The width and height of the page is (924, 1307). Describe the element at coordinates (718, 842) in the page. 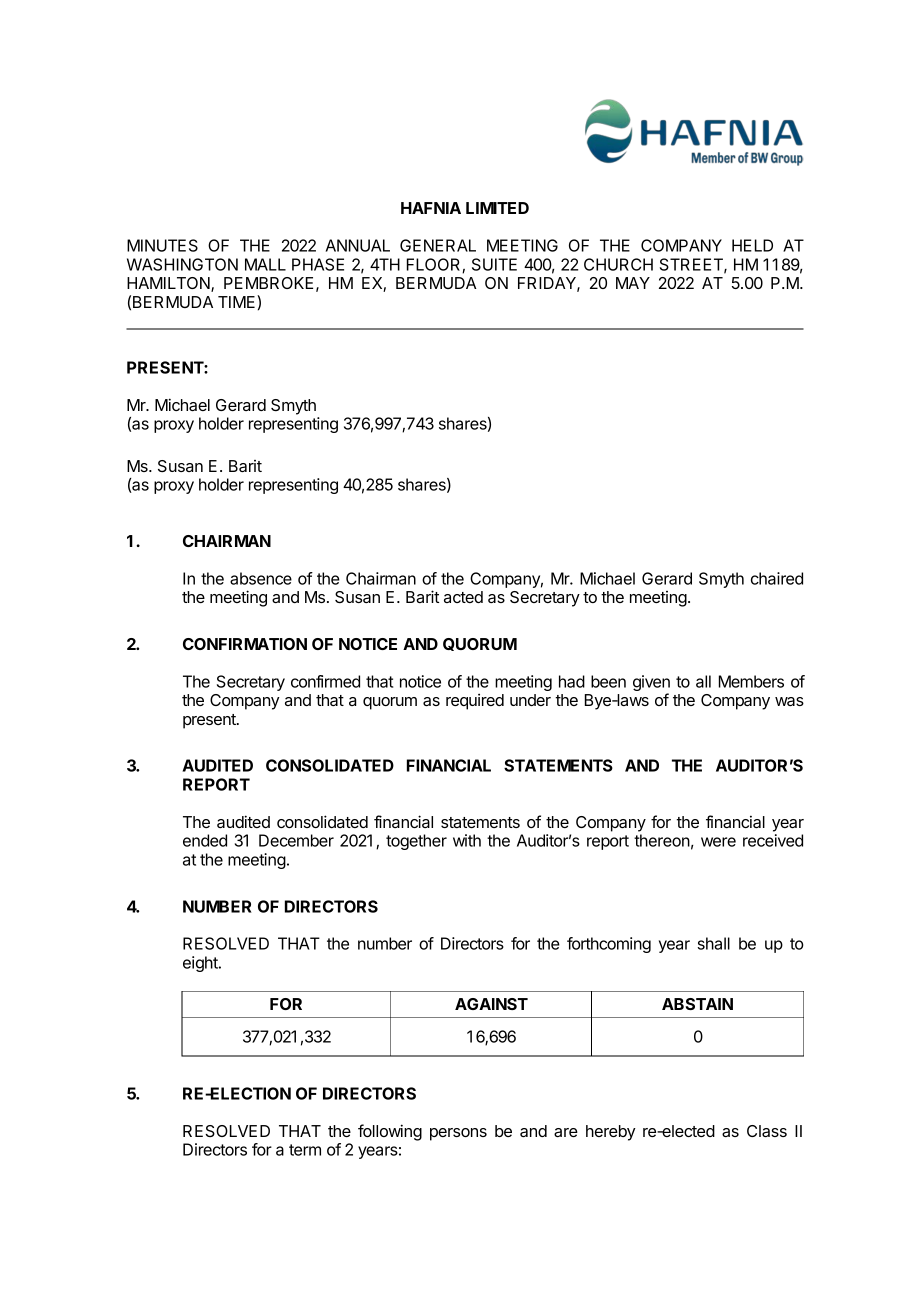

I see `were` at that location.
